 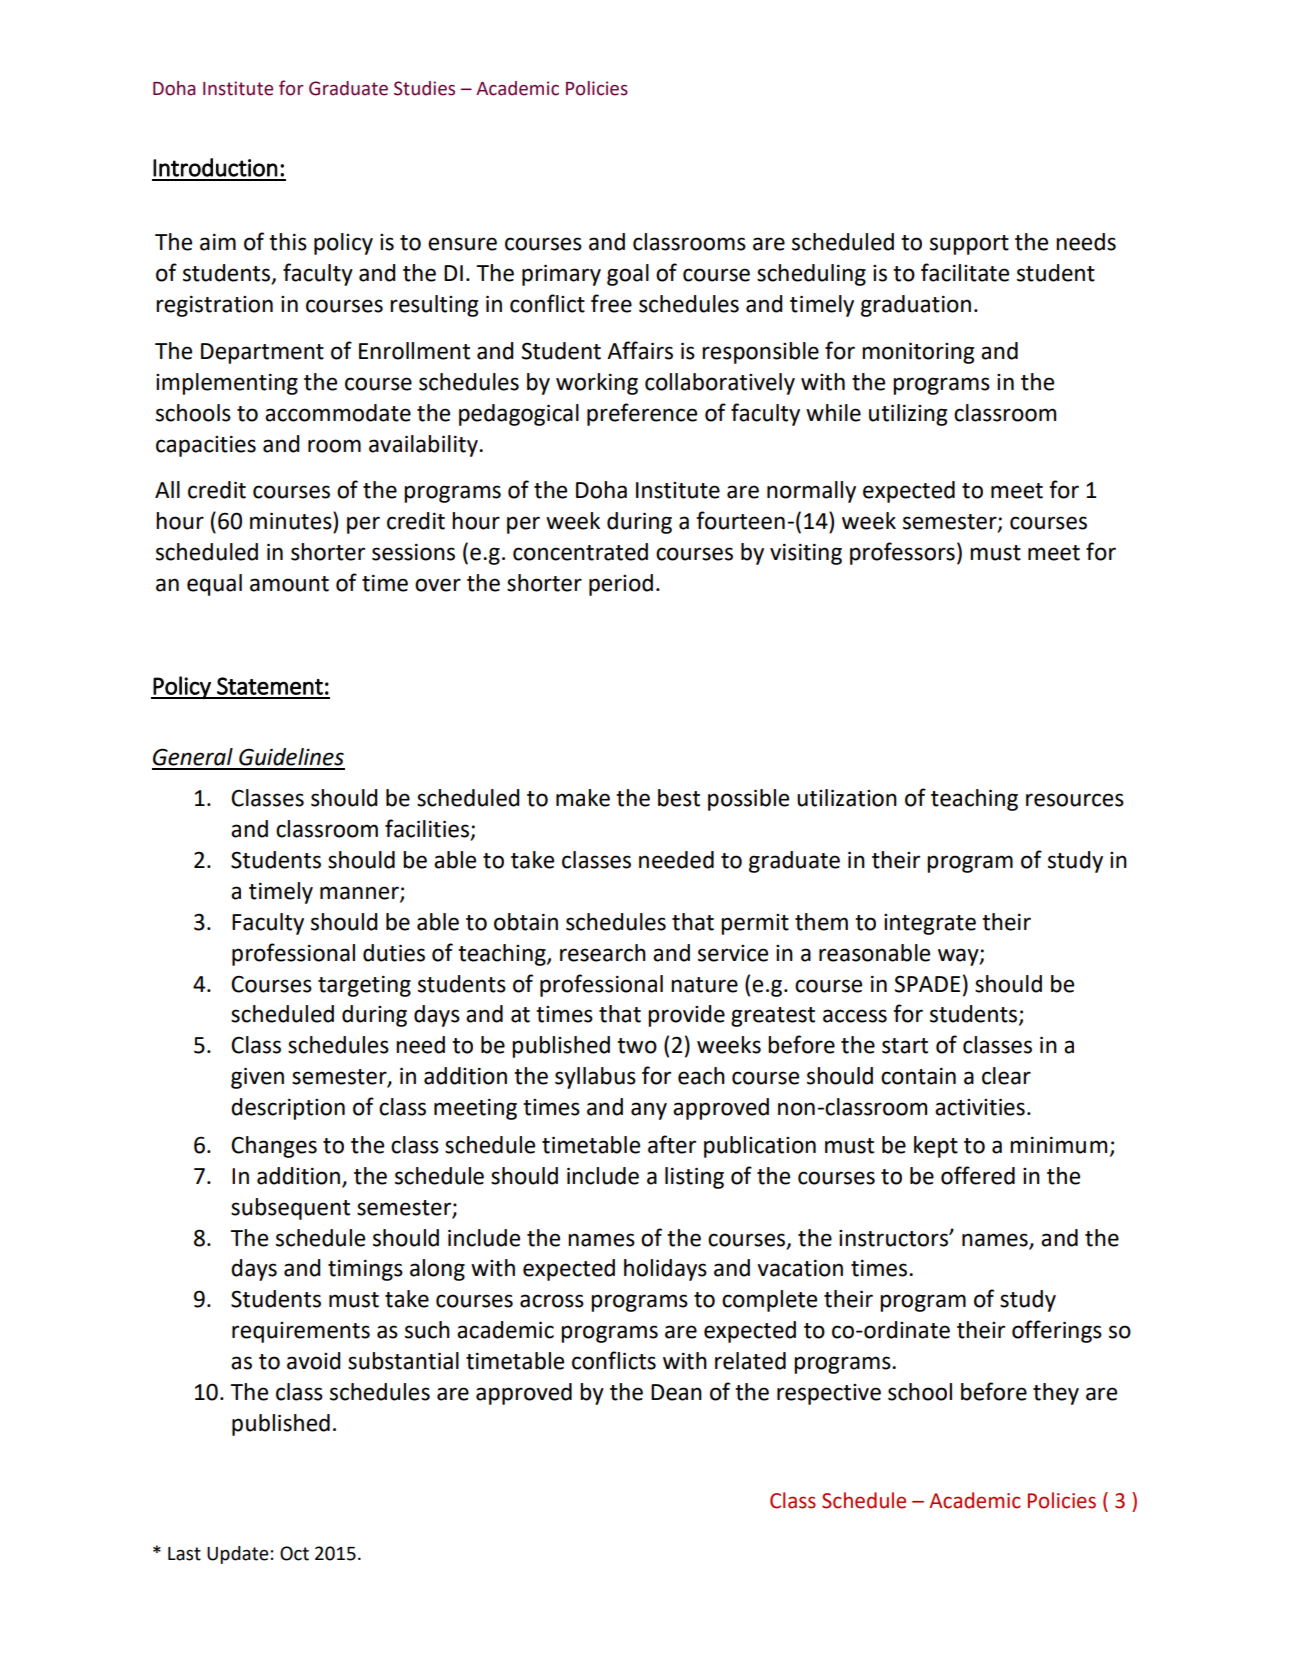 What do you see at coordinates (628, 275) in the image?
I see `goal` at bounding box center [628, 275].
